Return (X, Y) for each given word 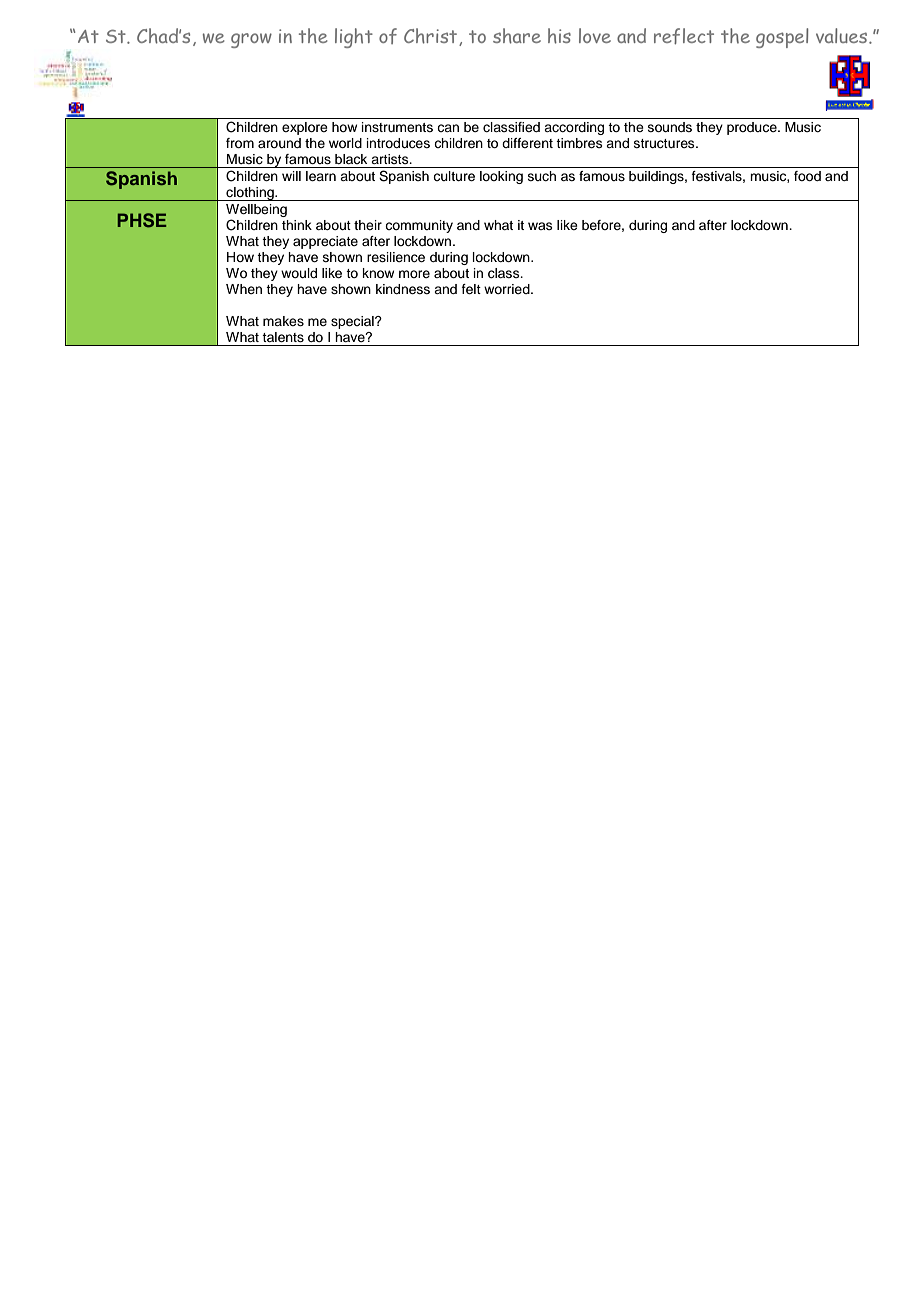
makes (283, 321)
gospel (782, 38)
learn (321, 176)
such (542, 176)
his (559, 36)
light (354, 38)
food (807, 176)
